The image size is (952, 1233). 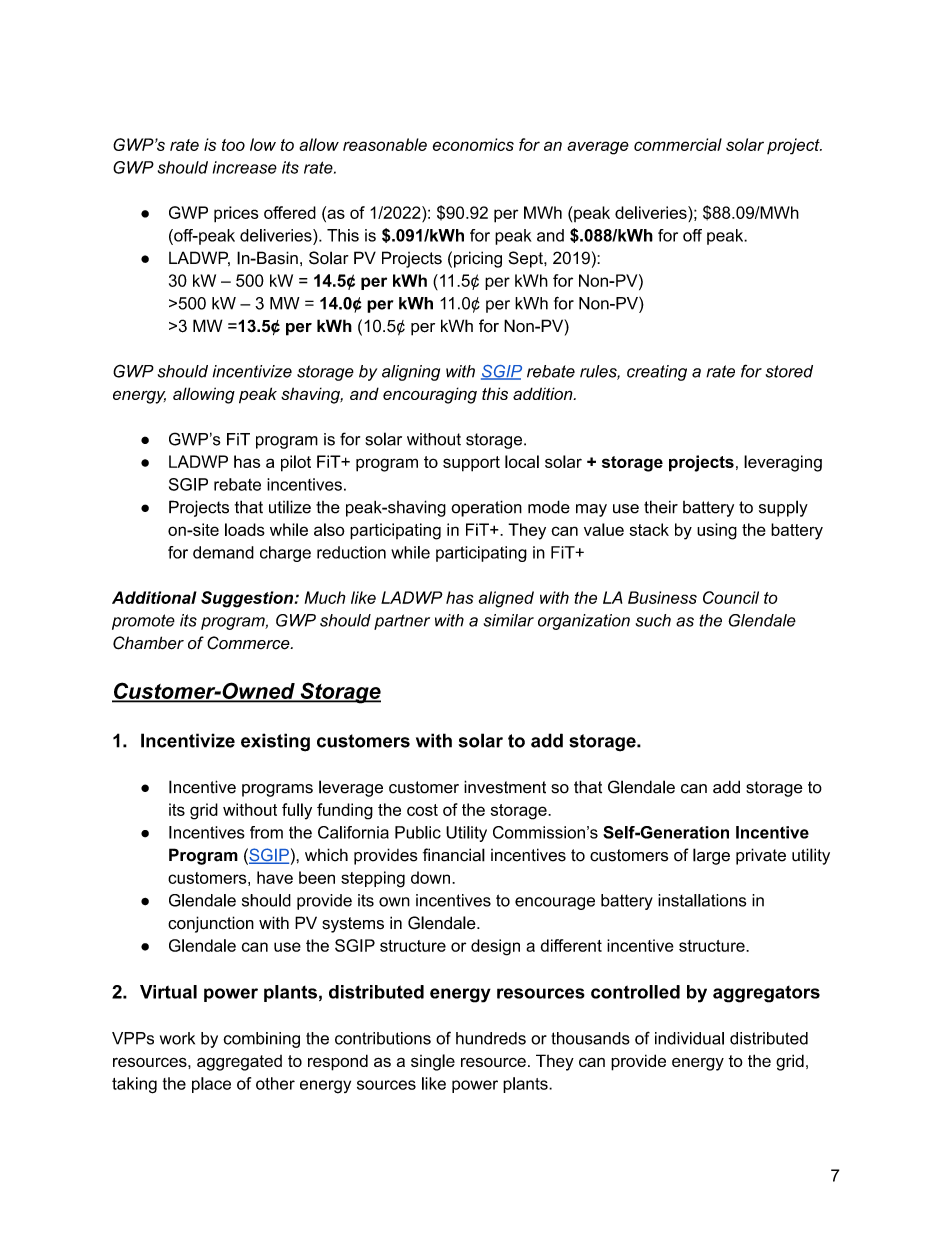 What do you see at coordinates (239, 1063) in the page?
I see `aggregated` at bounding box center [239, 1063].
